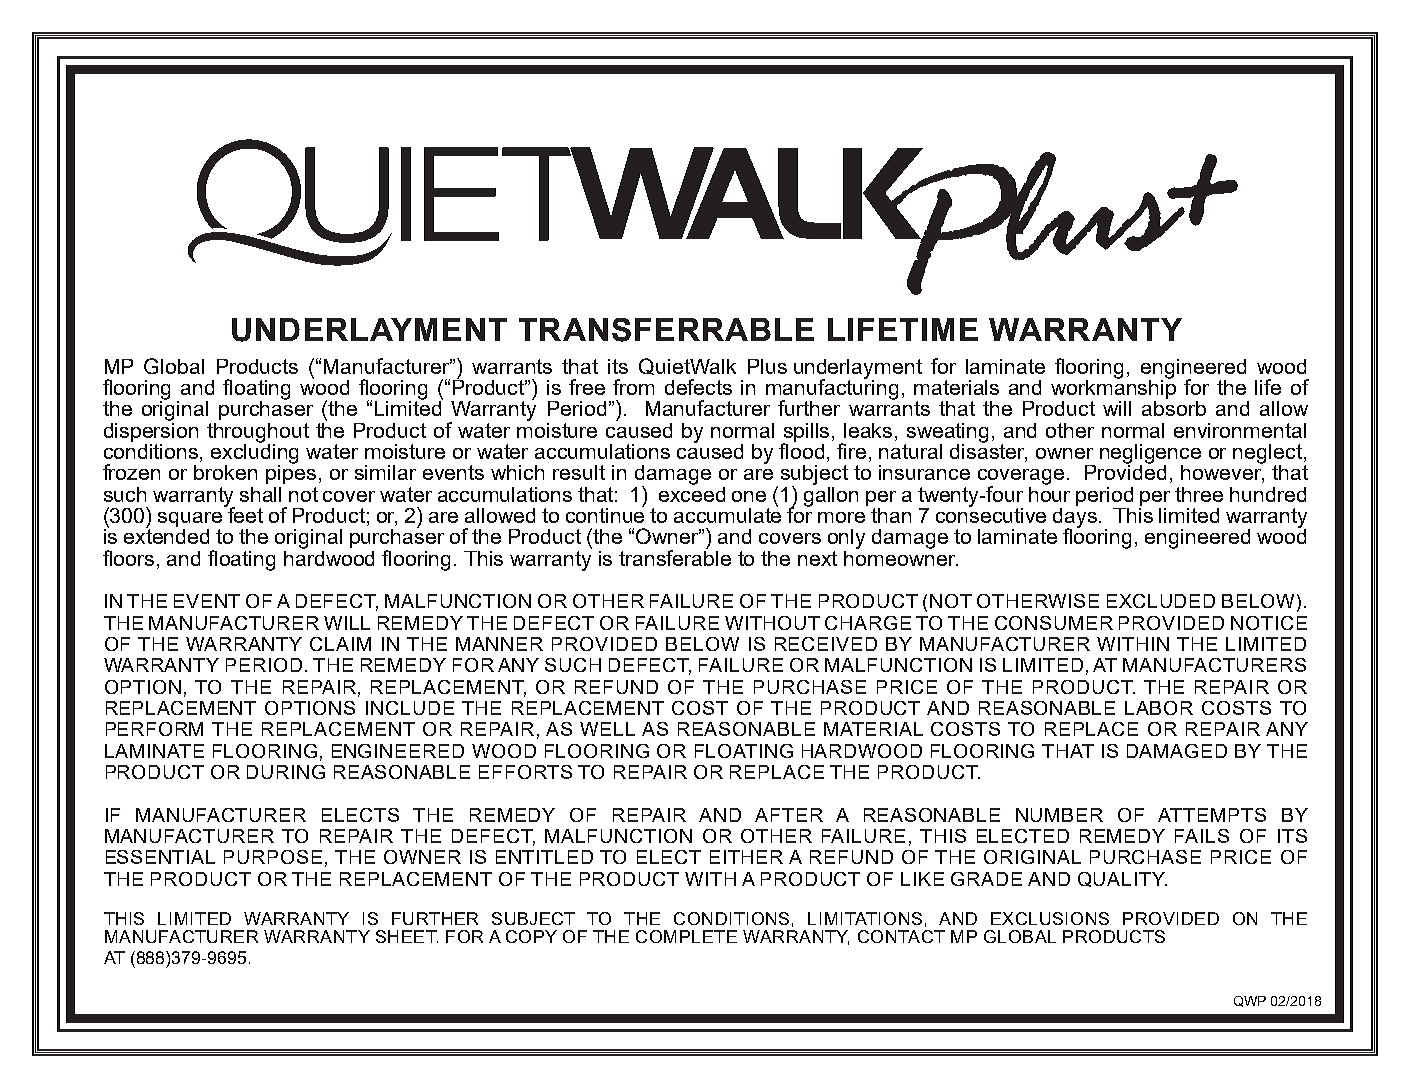  I want to click on CLAIM, so click(340, 644).
